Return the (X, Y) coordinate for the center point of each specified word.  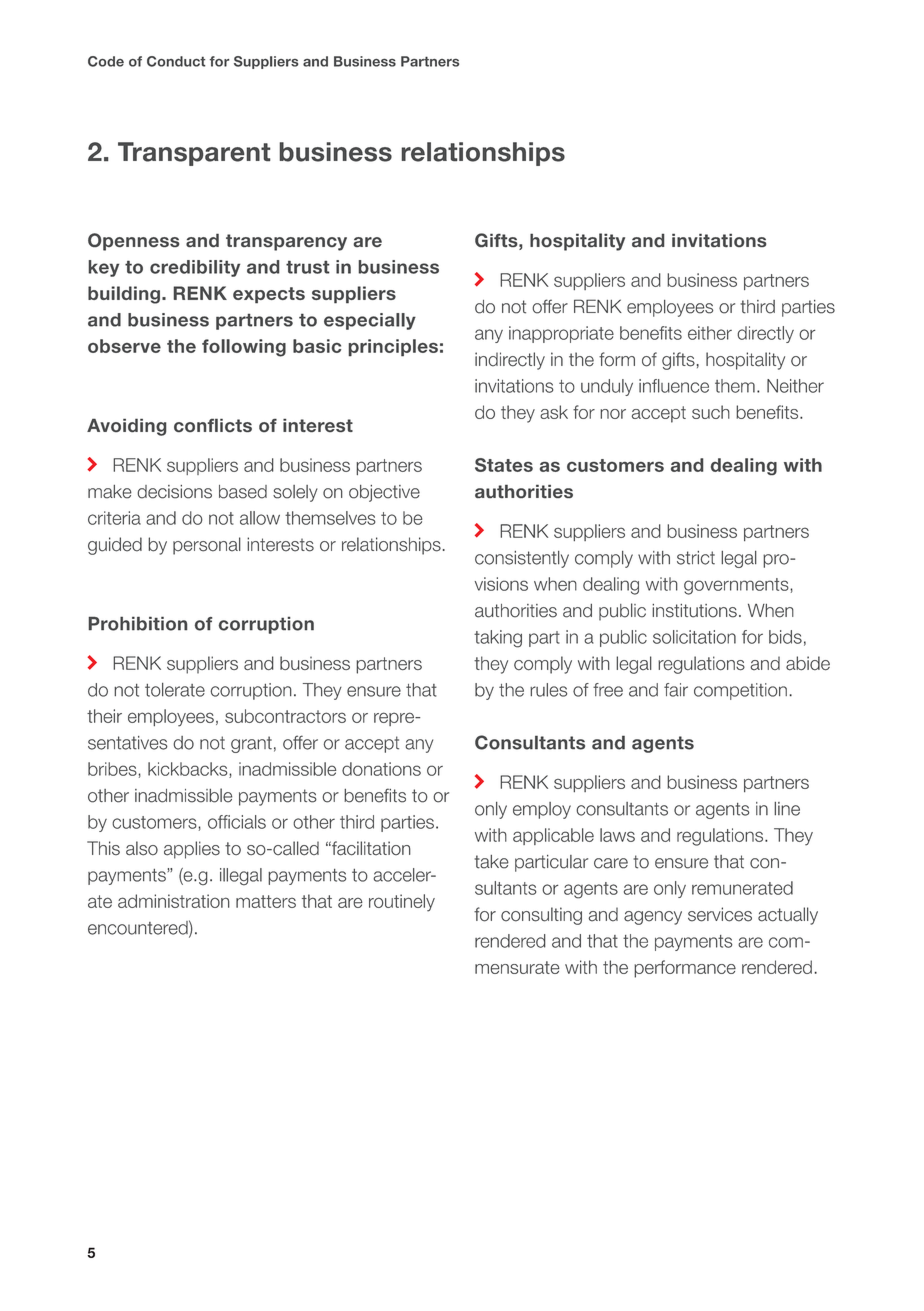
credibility (195, 268)
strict (696, 558)
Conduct (176, 61)
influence (674, 386)
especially (370, 321)
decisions (174, 492)
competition (740, 691)
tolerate (175, 690)
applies (192, 850)
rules (548, 690)
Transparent (194, 154)
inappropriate (561, 334)
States (504, 465)
